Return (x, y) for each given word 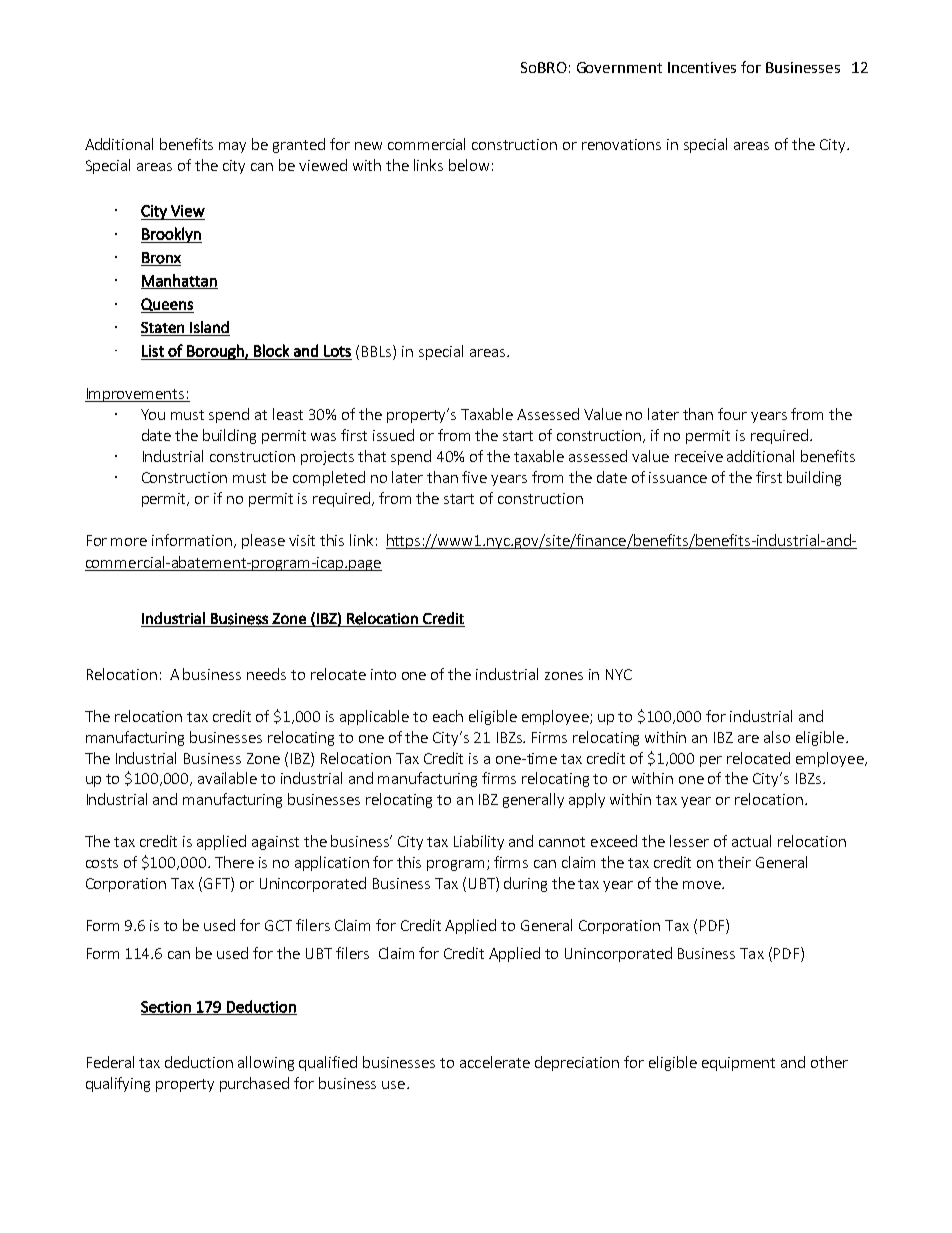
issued (393, 435)
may (232, 147)
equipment (738, 1064)
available (227, 778)
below (469, 165)
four (732, 414)
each (448, 716)
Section (167, 1008)
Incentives (702, 67)
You (153, 414)
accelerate (495, 1062)
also (777, 737)
